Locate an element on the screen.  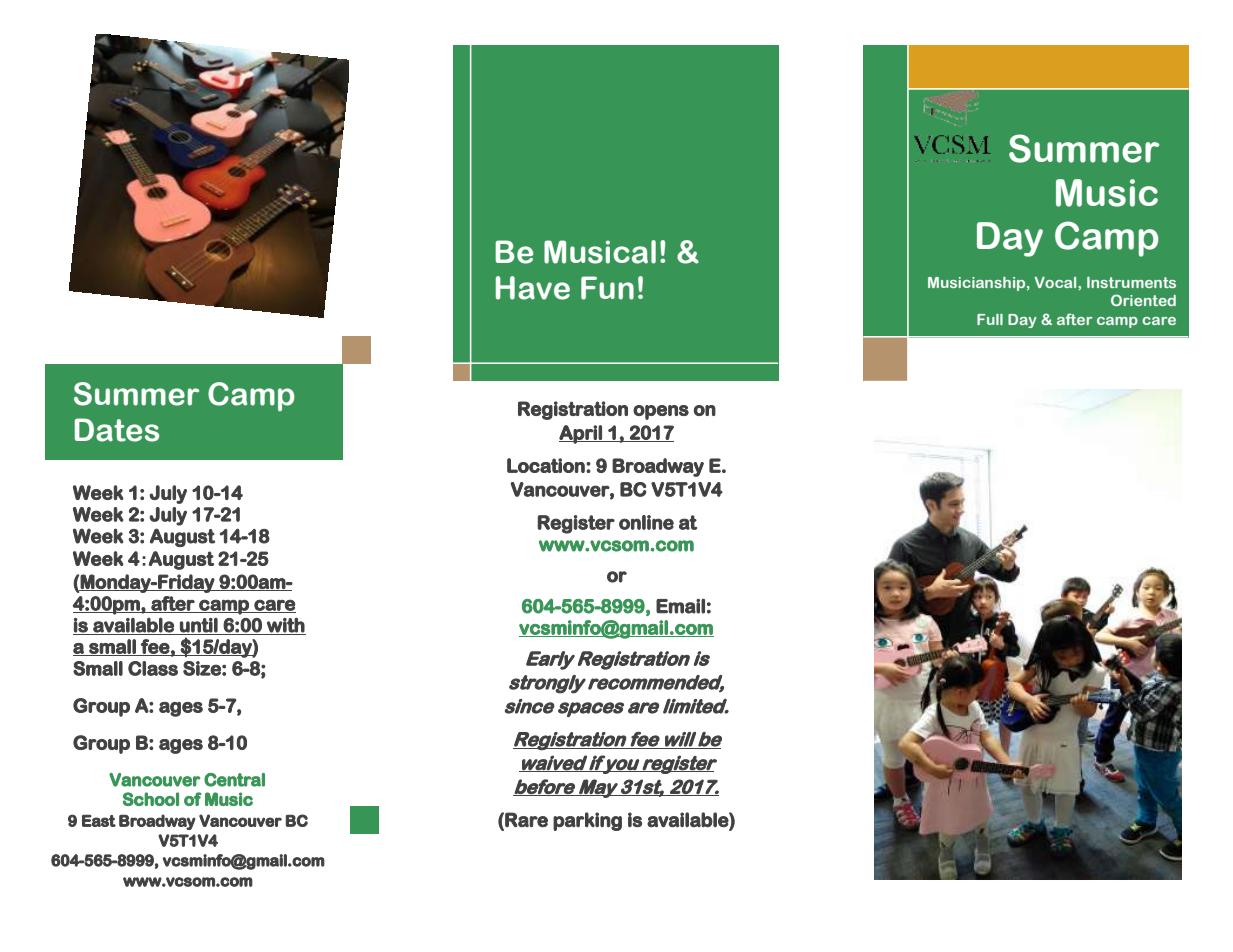
Vocal is located at coordinates (1057, 282).
